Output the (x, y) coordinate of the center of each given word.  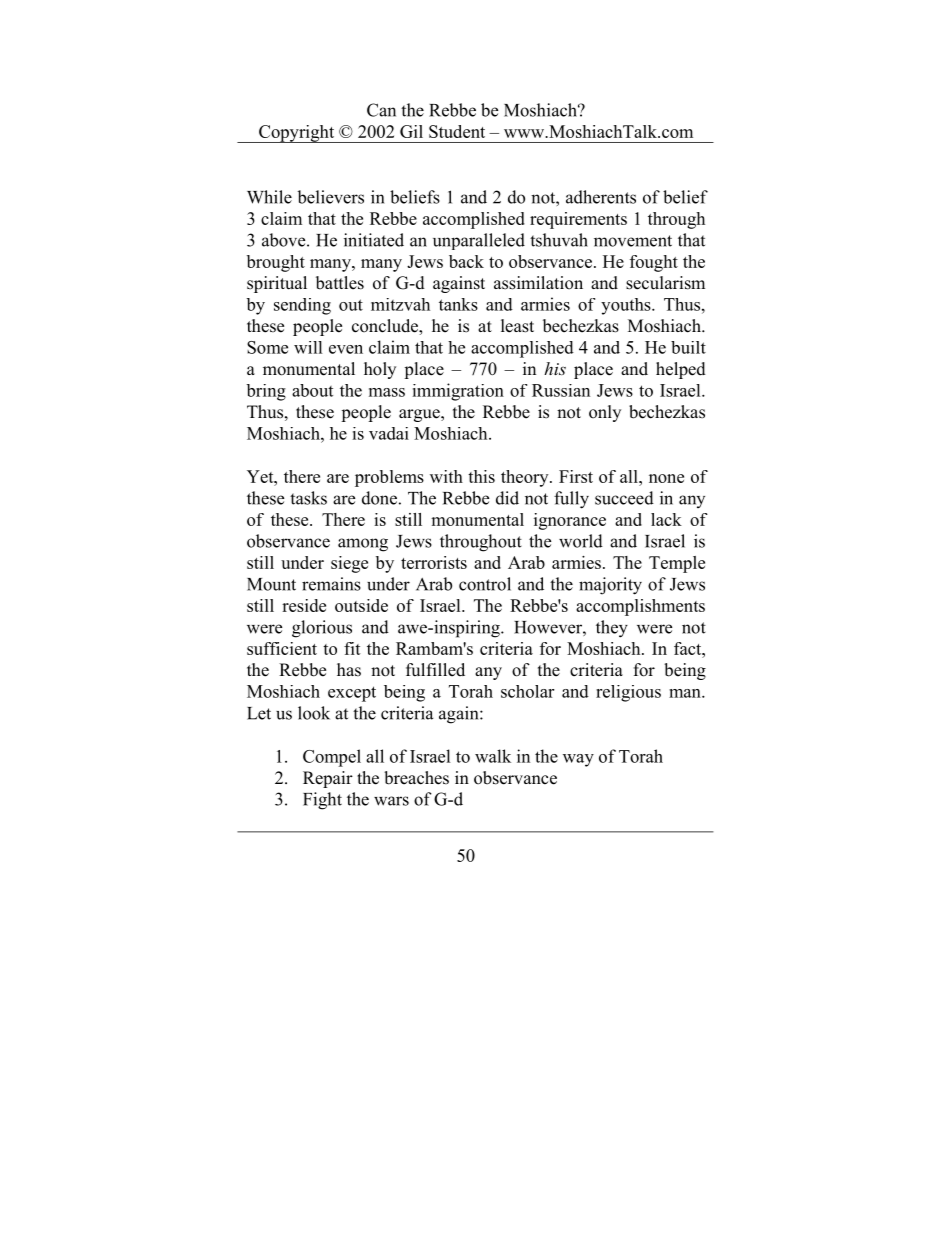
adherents (601, 197)
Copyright (297, 134)
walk (493, 756)
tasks (308, 498)
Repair (328, 779)
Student (457, 131)
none (666, 478)
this (481, 476)
